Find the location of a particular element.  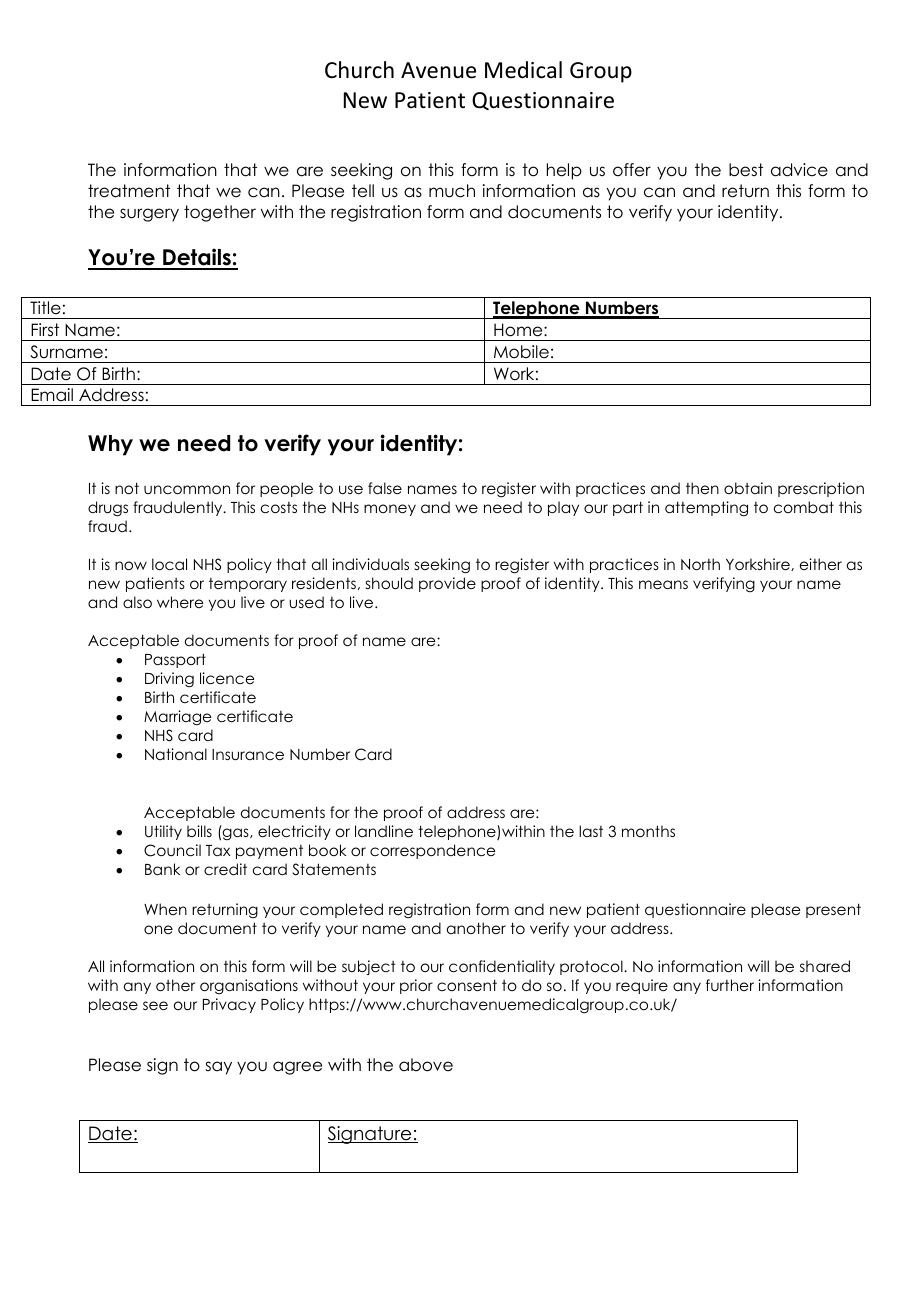

say is located at coordinates (218, 1068).
